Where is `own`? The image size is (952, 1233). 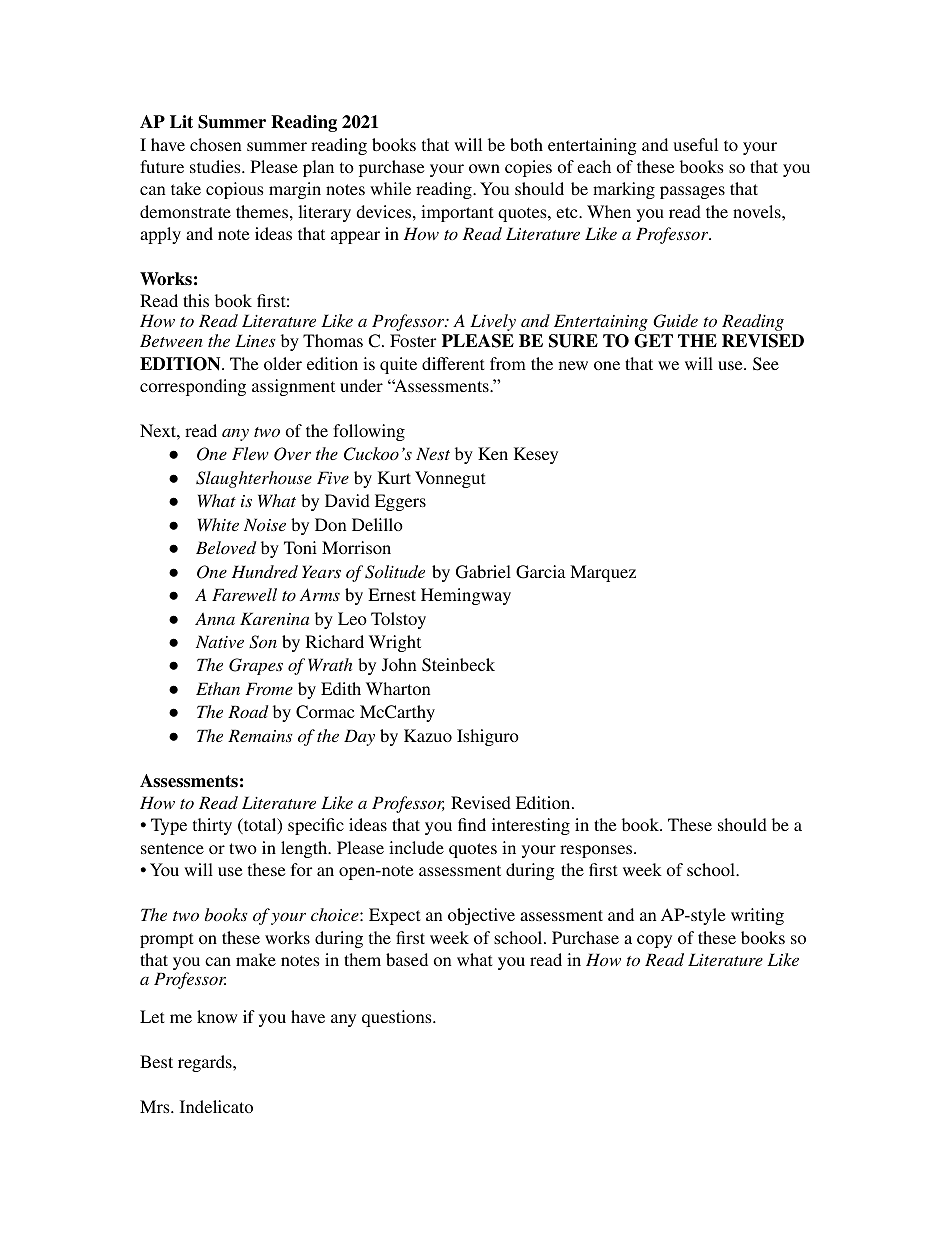 own is located at coordinates (484, 168).
